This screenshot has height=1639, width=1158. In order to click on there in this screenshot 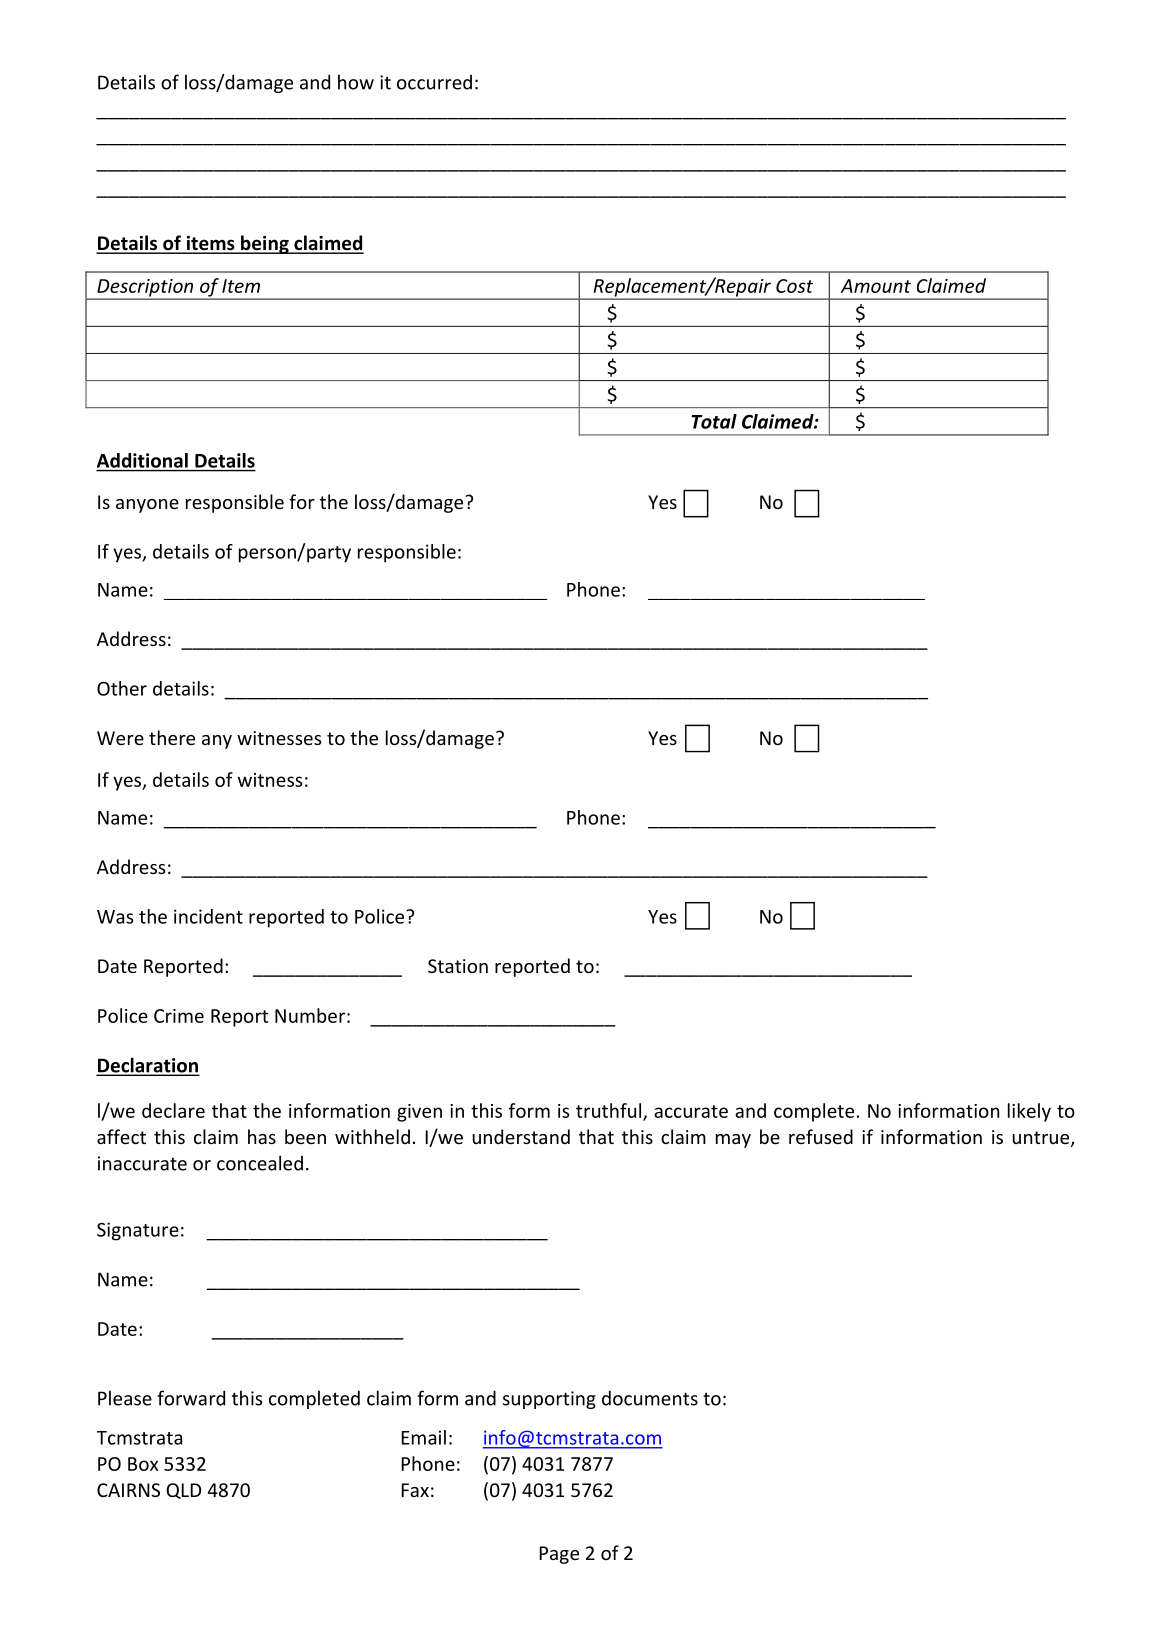, I will do `click(172, 737)`.
